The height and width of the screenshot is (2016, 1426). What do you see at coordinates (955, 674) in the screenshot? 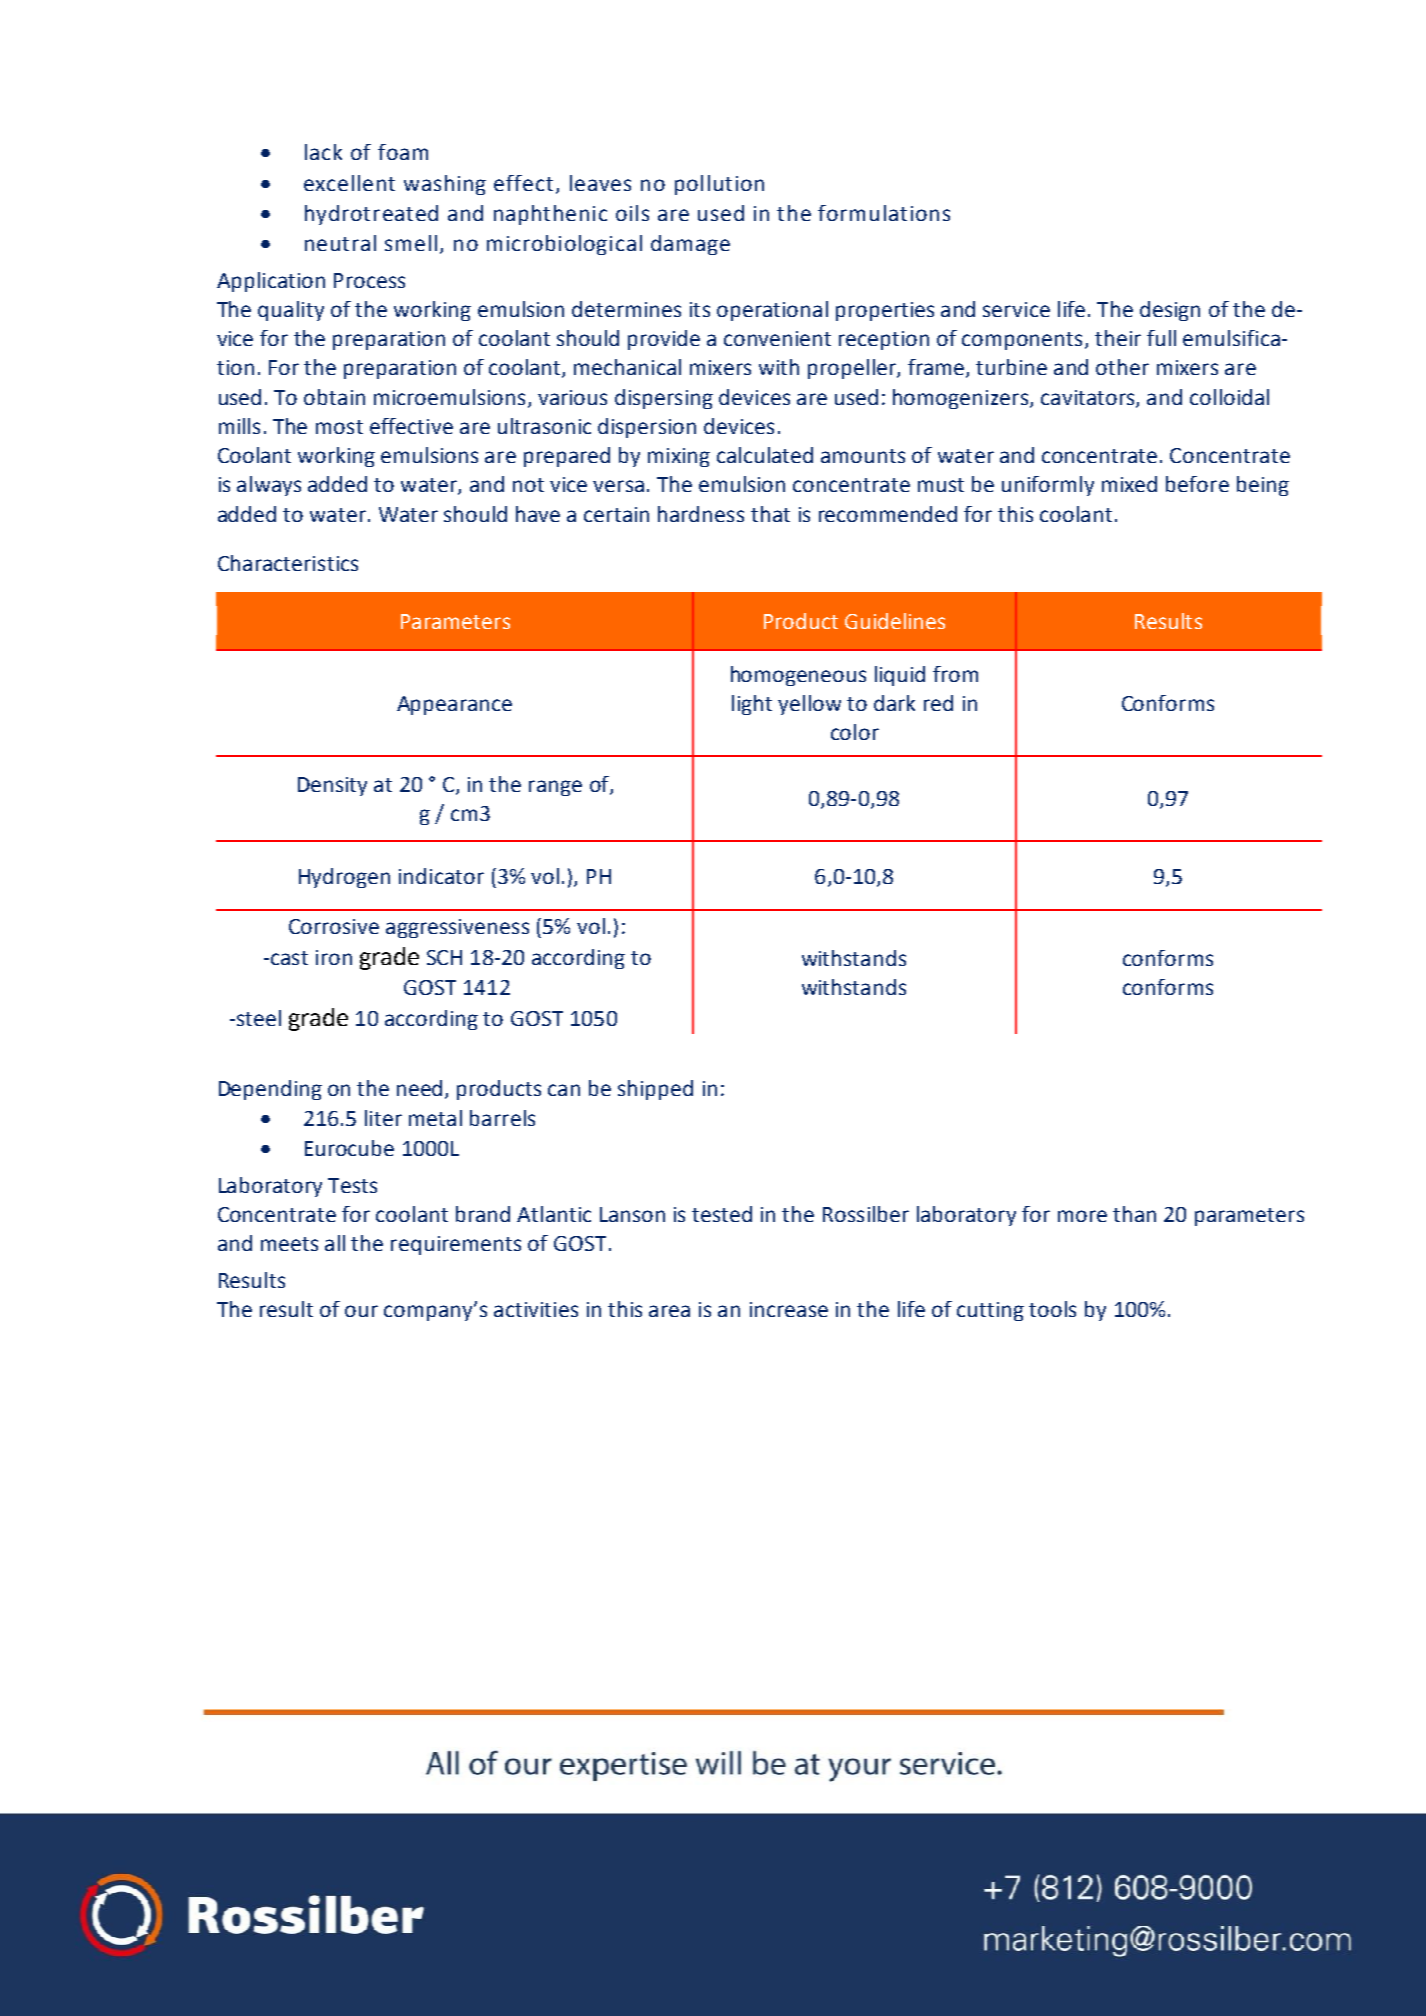
I see `from` at bounding box center [955, 674].
